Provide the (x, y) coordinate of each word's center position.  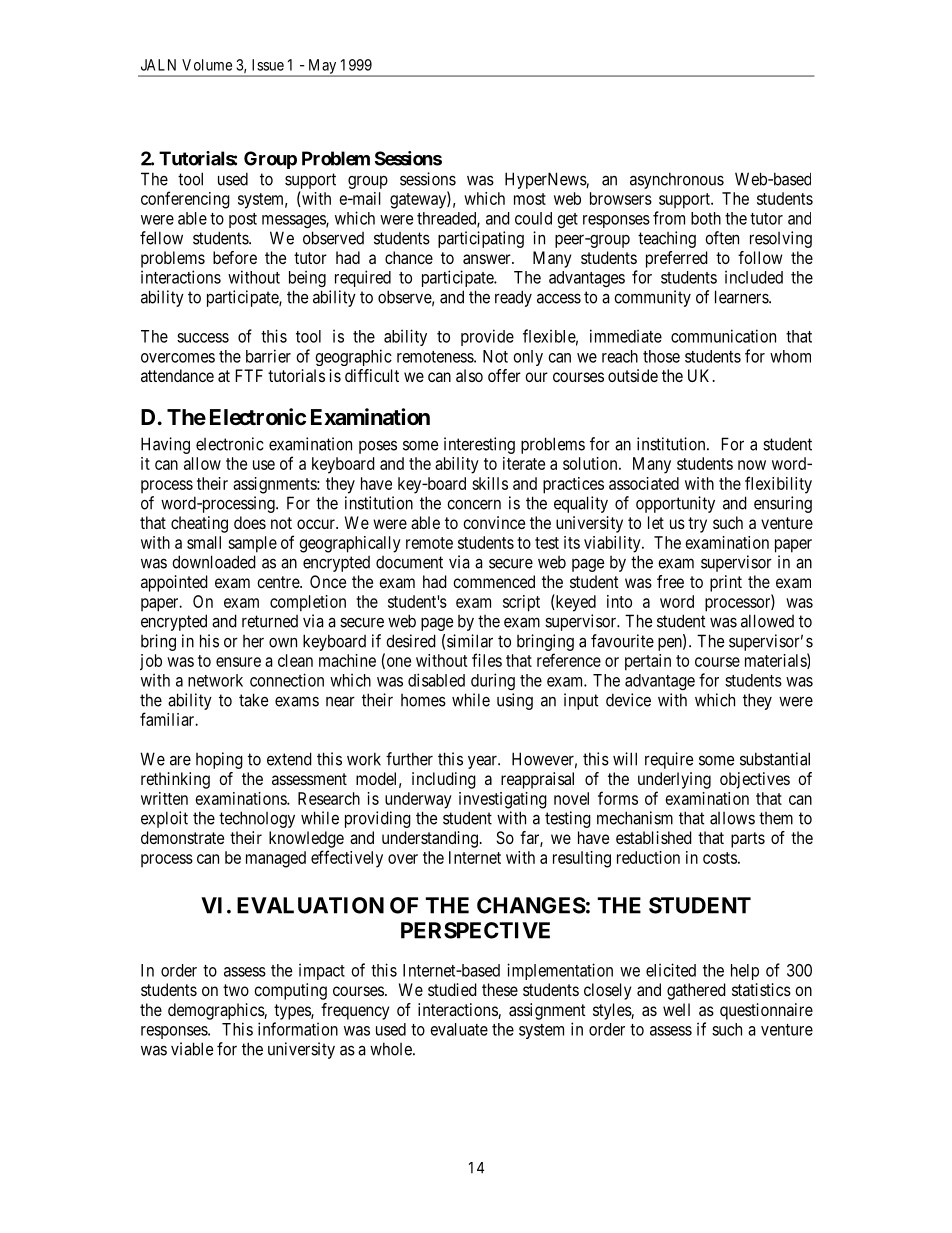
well (676, 1009)
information (298, 1029)
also (469, 375)
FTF (249, 375)
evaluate (459, 1029)
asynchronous (677, 180)
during (493, 681)
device (628, 700)
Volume (207, 65)
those (661, 356)
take (253, 700)
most (530, 199)
